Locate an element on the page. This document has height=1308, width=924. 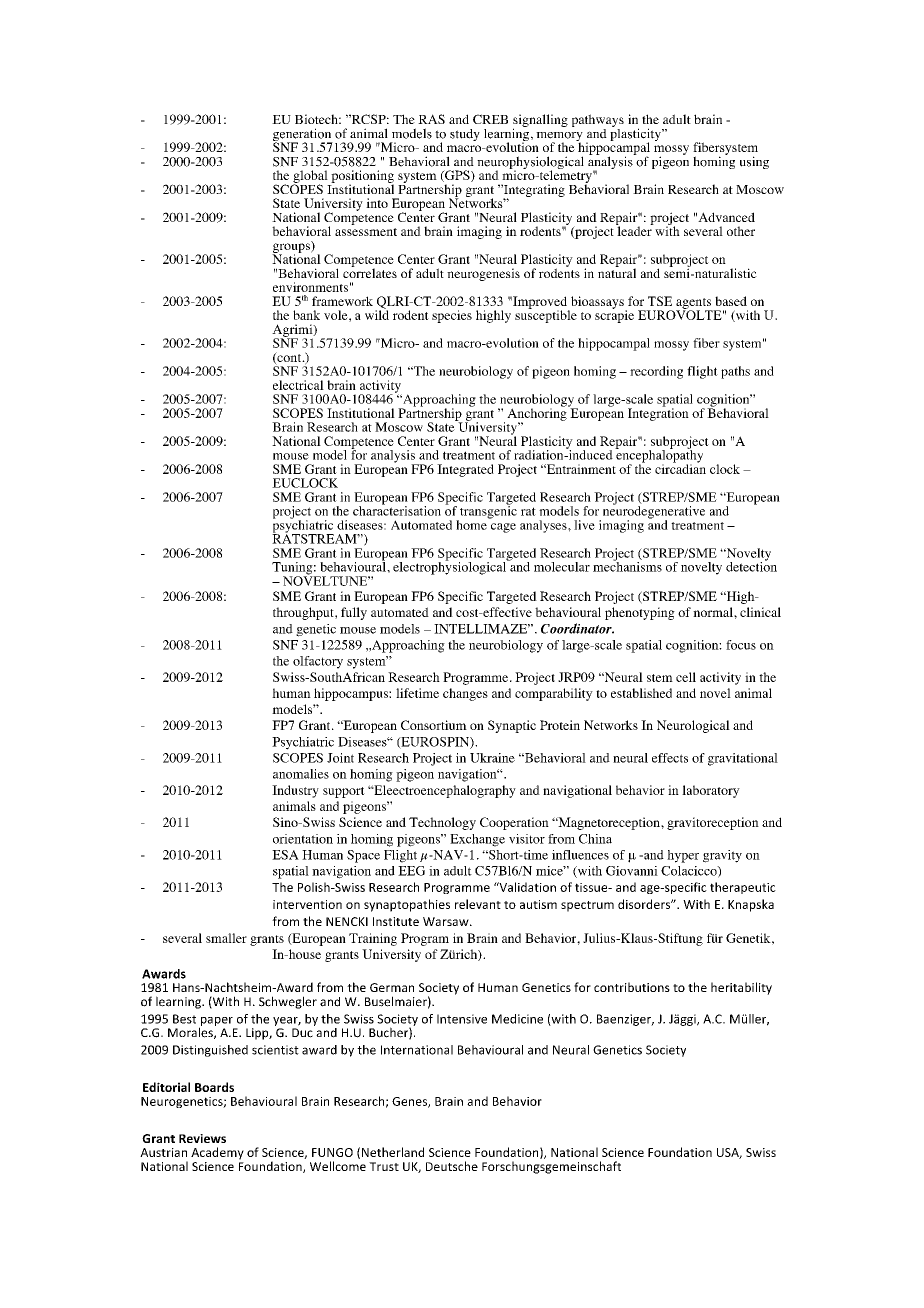
cage is located at coordinates (503, 528).
